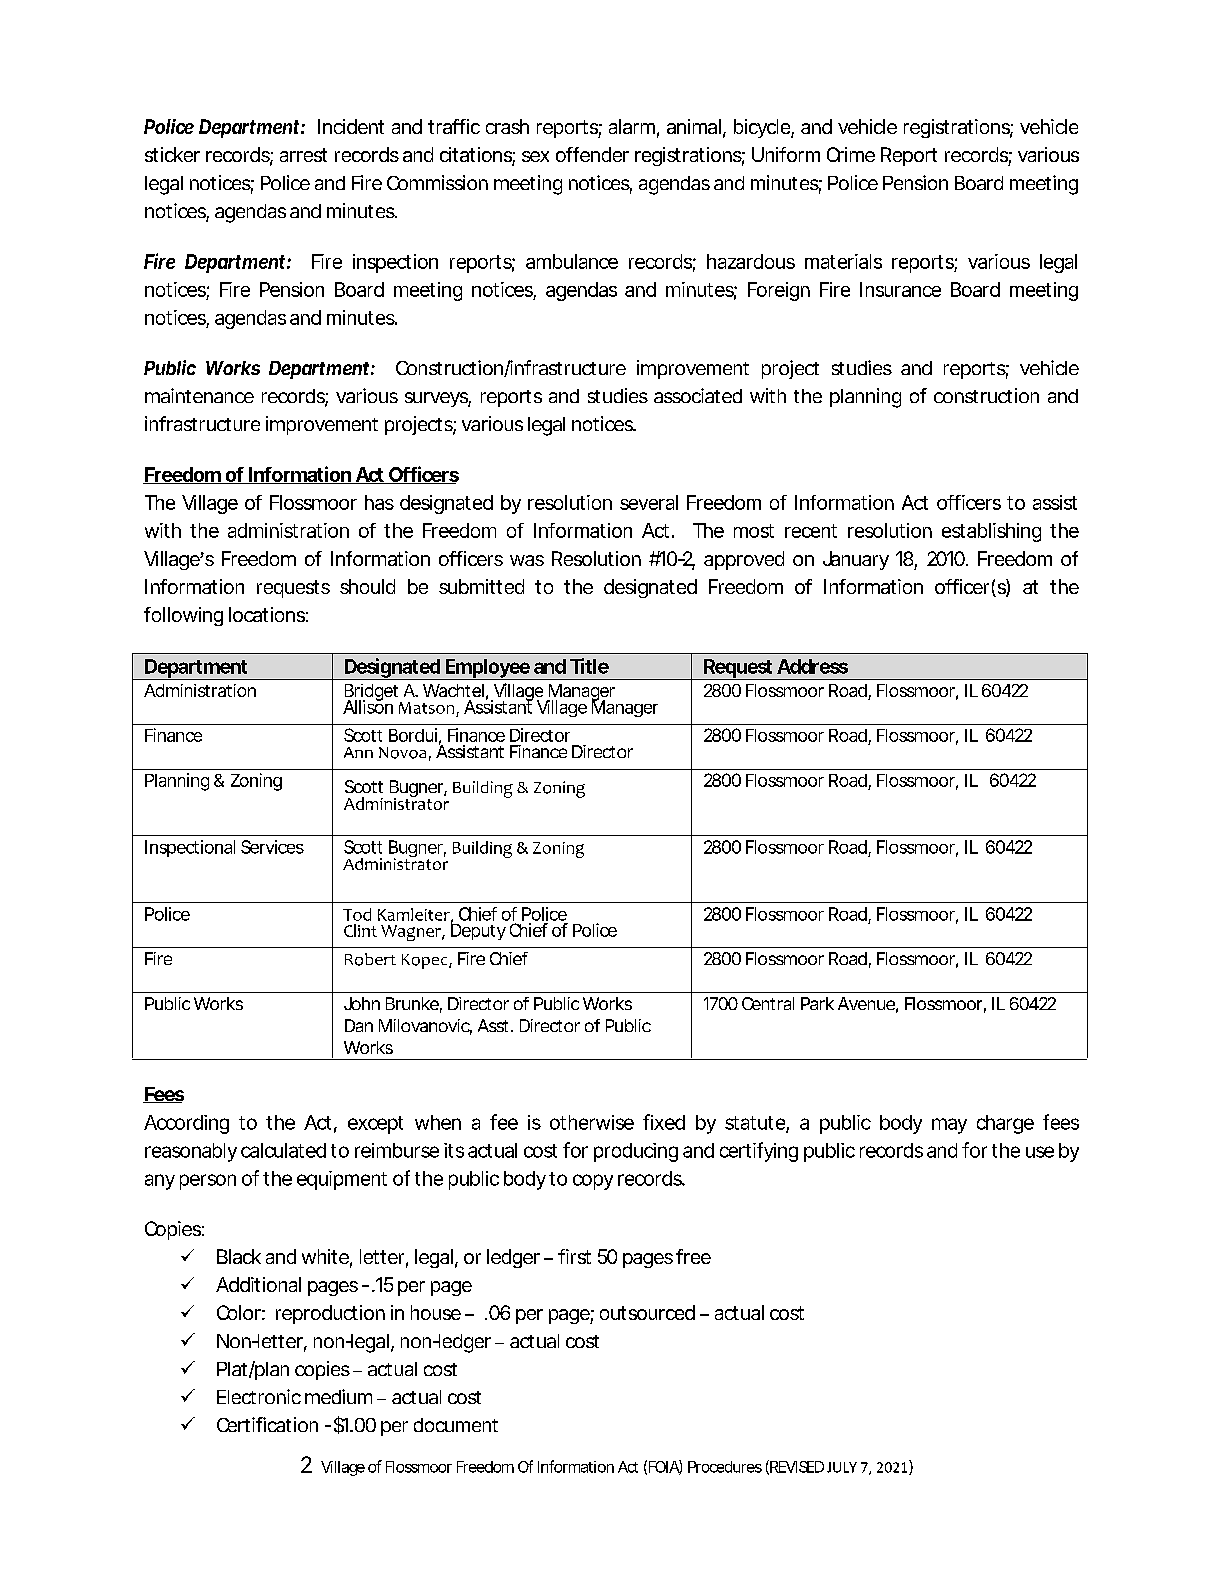 Image resolution: width=1222 pixels, height=1582 pixels. Describe the element at coordinates (592, 154) in the screenshot. I see `offender` at that location.
